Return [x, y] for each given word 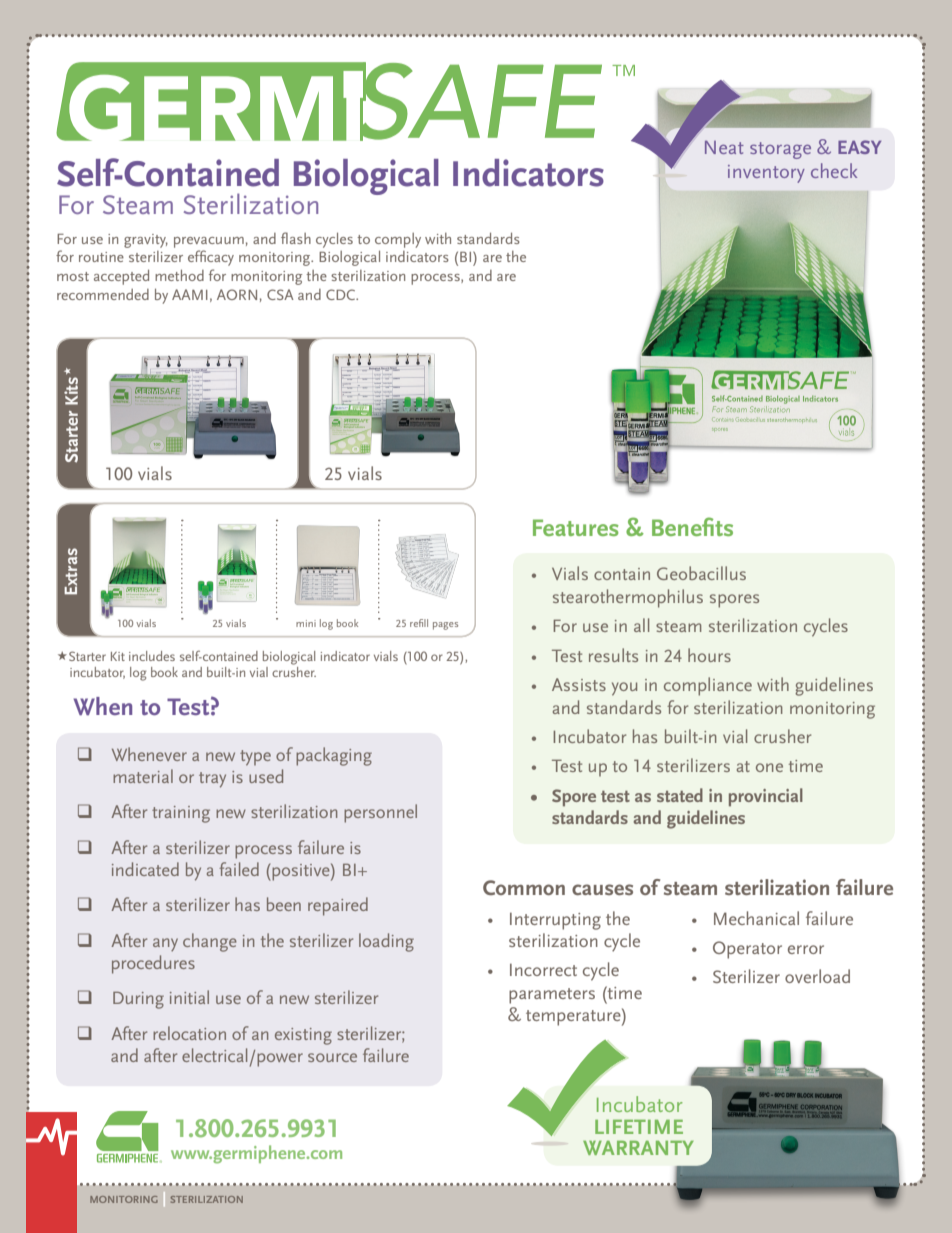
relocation [189, 1033]
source [332, 1057]
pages [445, 626]
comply [398, 240]
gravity [146, 241]
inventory [766, 174]
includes [152, 656]
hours [709, 655]
